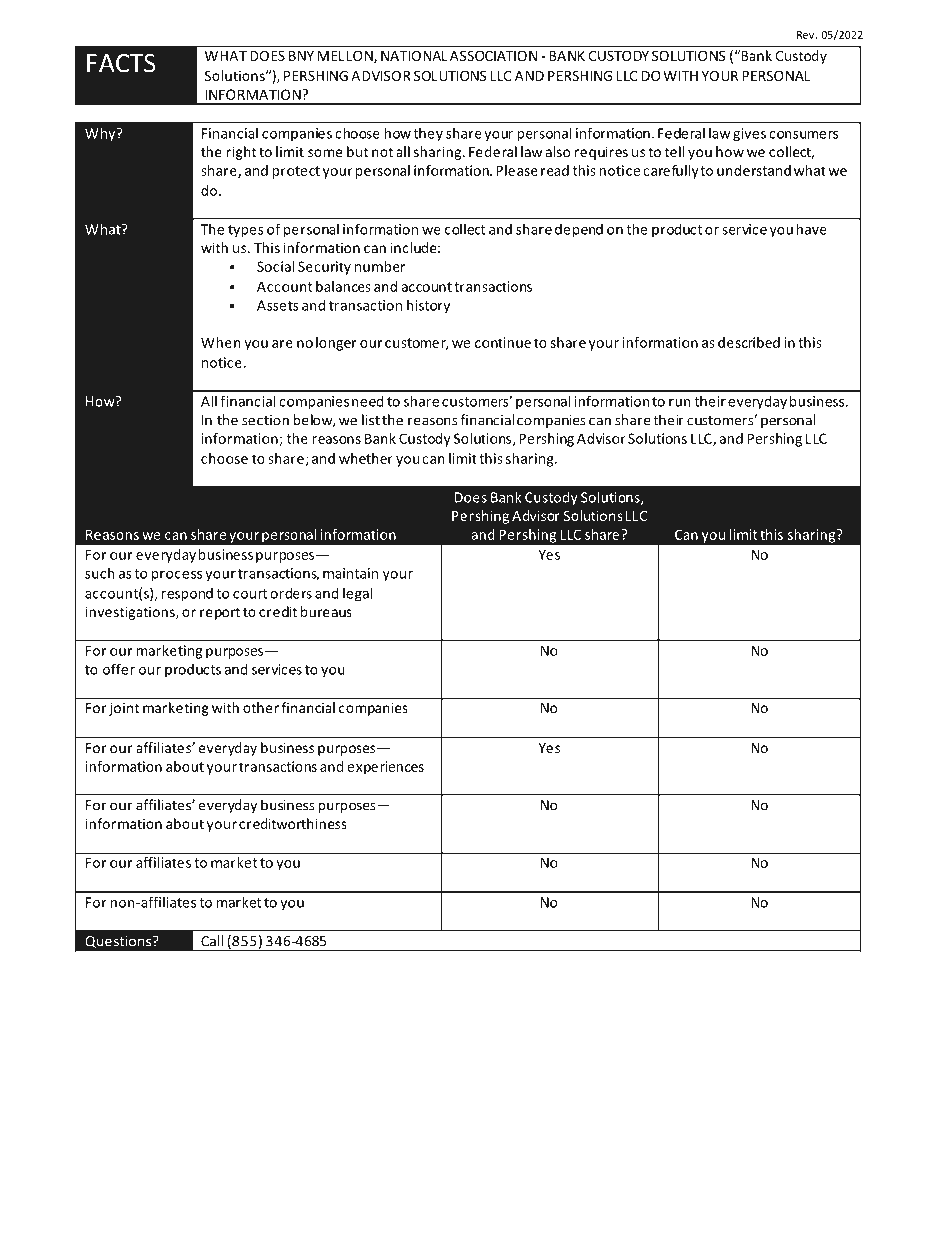 Image resolution: width=952 pixels, height=1233 pixels. What do you see at coordinates (414, 56) in the screenshot?
I see `NATIONAL` at bounding box center [414, 56].
